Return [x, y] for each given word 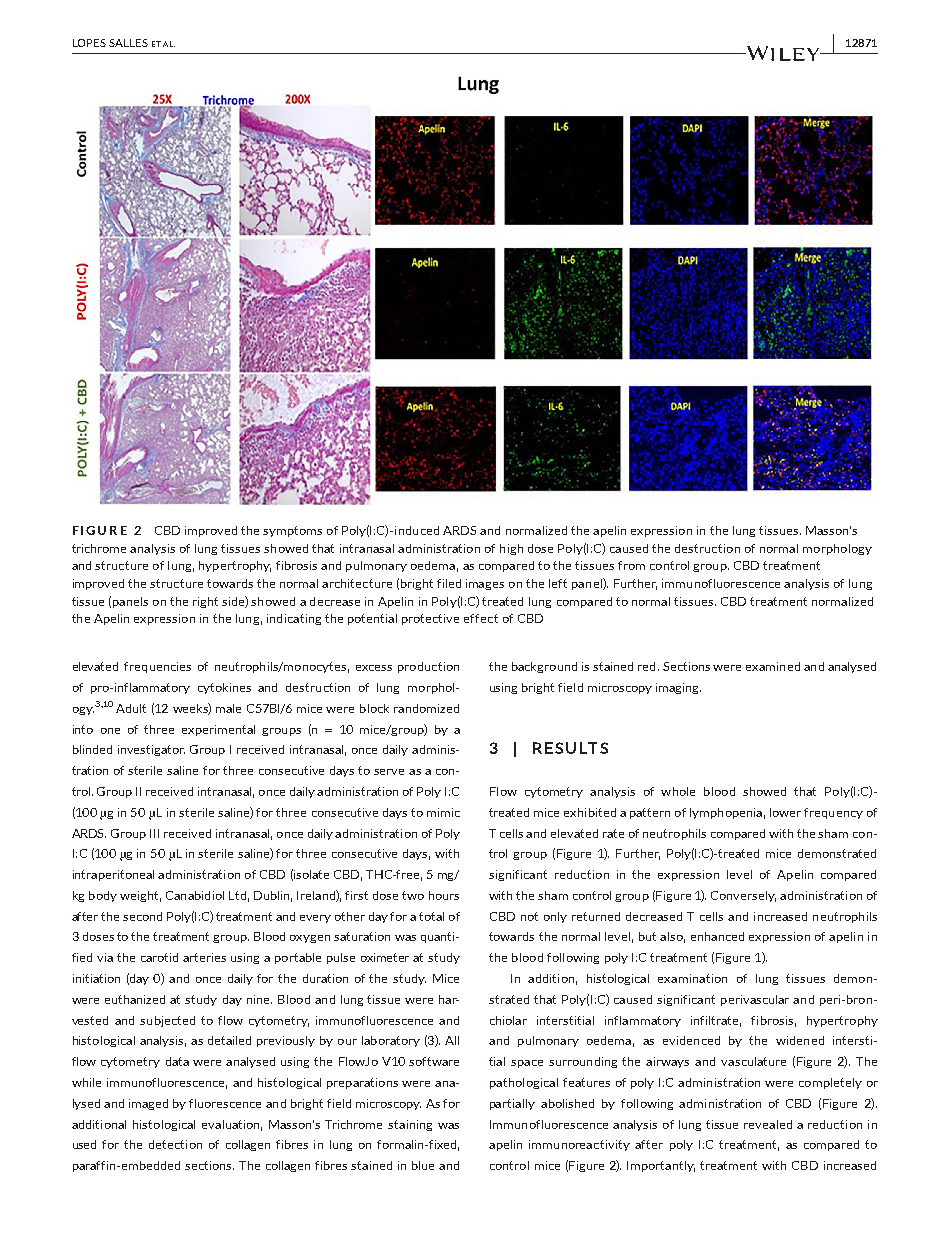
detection [175, 1144]
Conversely [743, 896]
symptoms [292, 531]
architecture [357, 583]
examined [773, 666]
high [511, 549]
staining [410, 1125]
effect [481, 618]
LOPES [89, 43]
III [154, 833]
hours [444, 895]
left [558, 583]
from [631, 565]
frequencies [157, 667]
